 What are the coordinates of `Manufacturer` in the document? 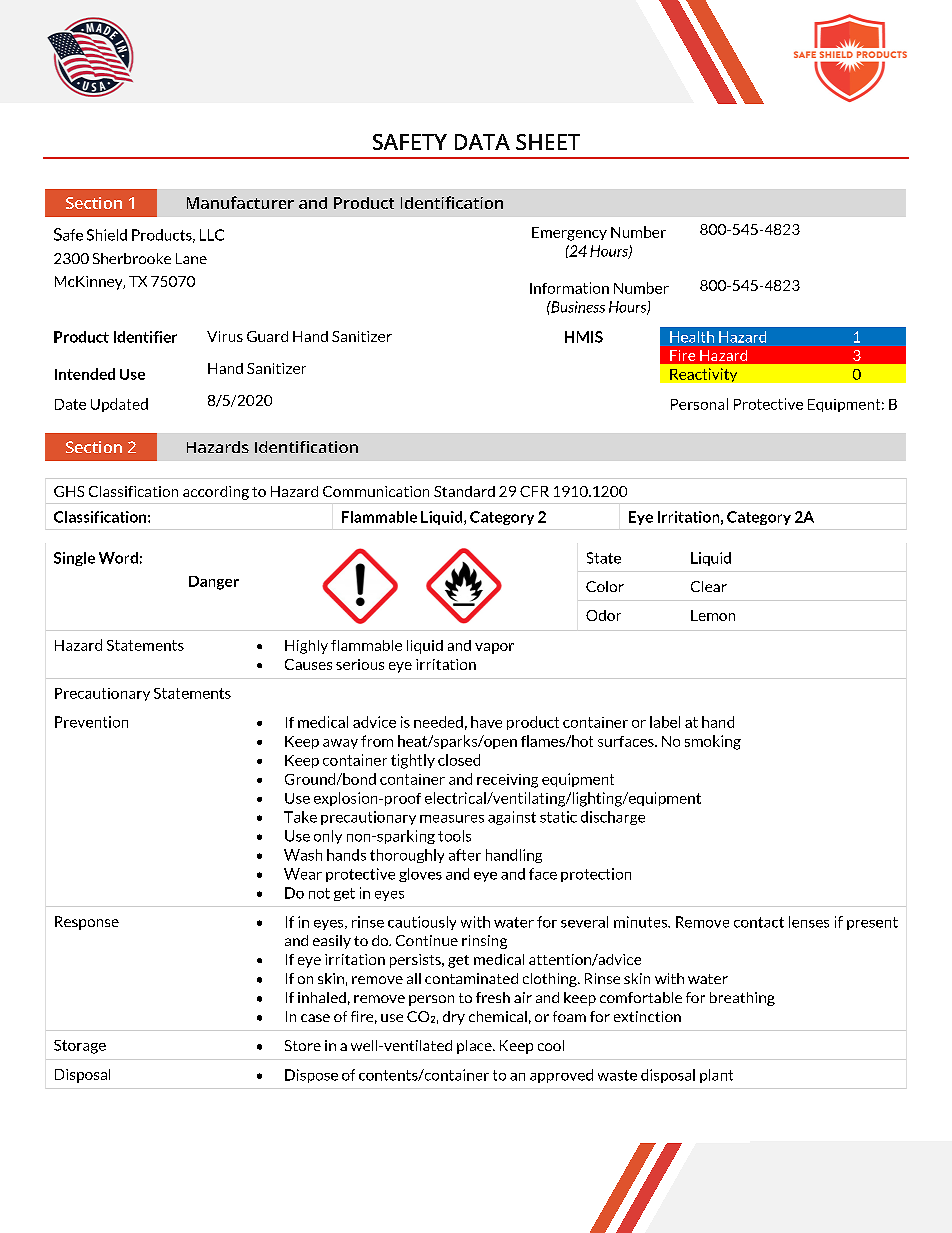 It's located at (240, 202).
